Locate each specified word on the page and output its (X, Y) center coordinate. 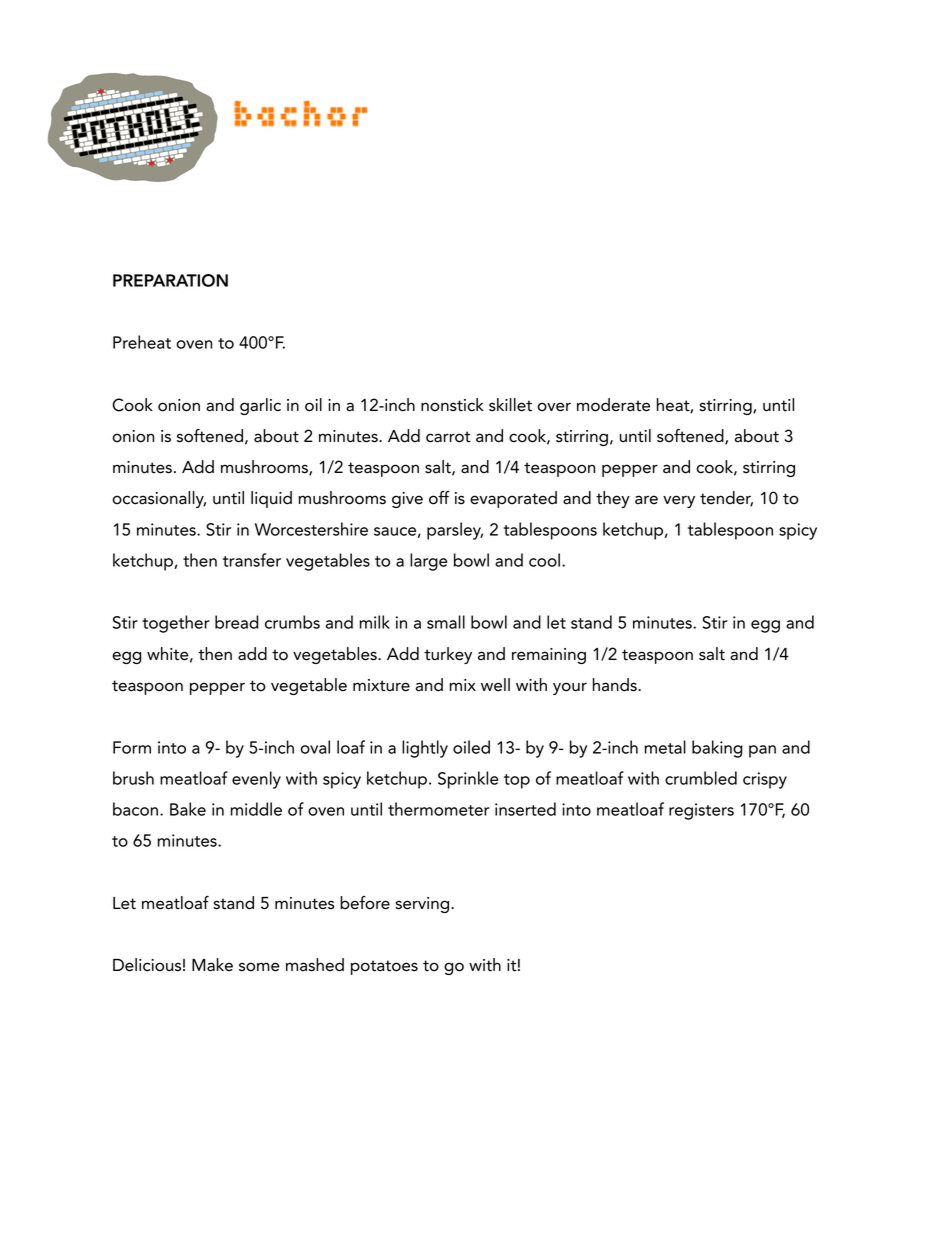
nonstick (452, 405)
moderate (613, 405)
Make (212, 965)
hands (616, 685)
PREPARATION (170, 280)
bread (237, 622)
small (446, 622)
